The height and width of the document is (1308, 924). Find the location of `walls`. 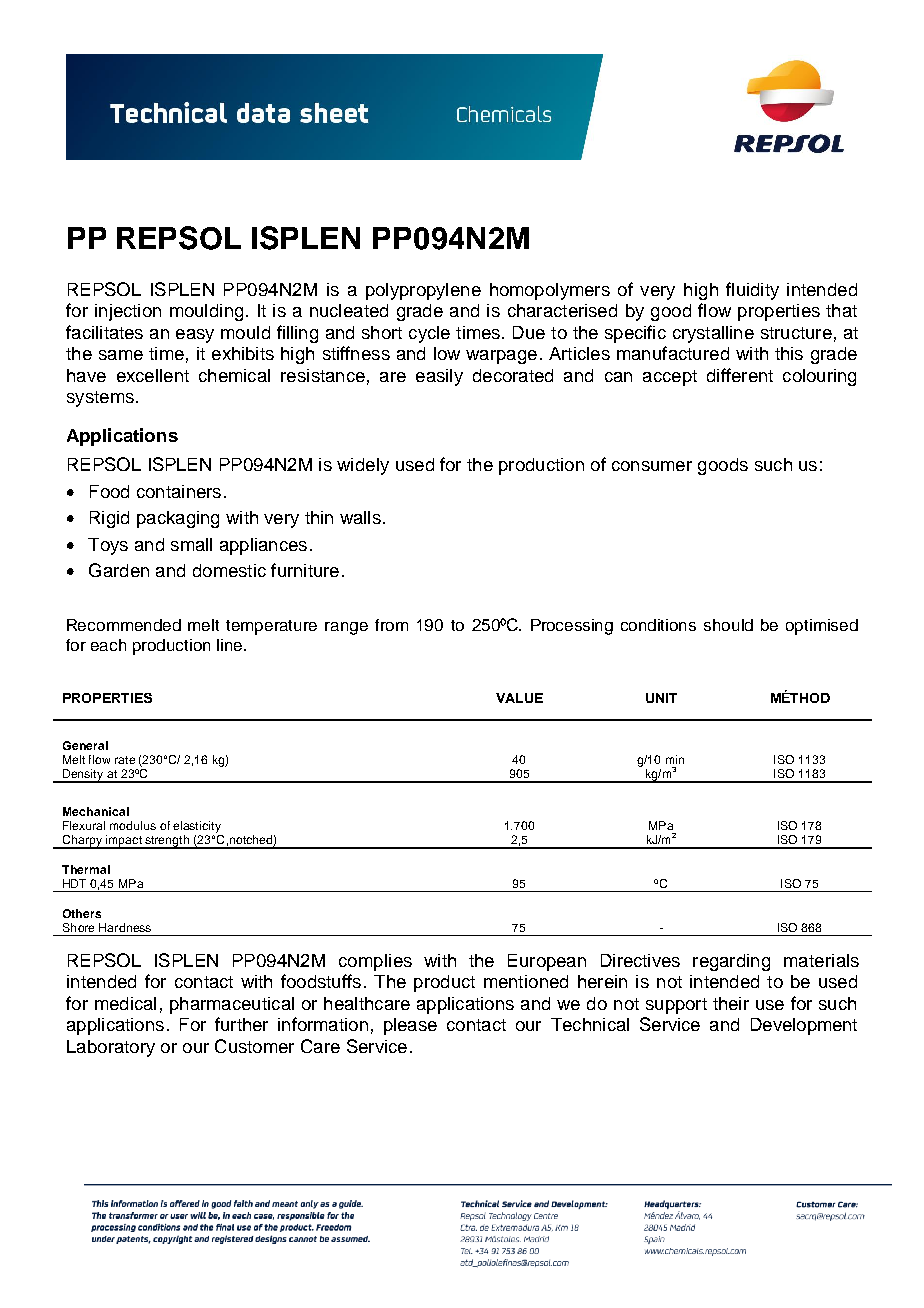

walls is located at coordinates (360, 517).
